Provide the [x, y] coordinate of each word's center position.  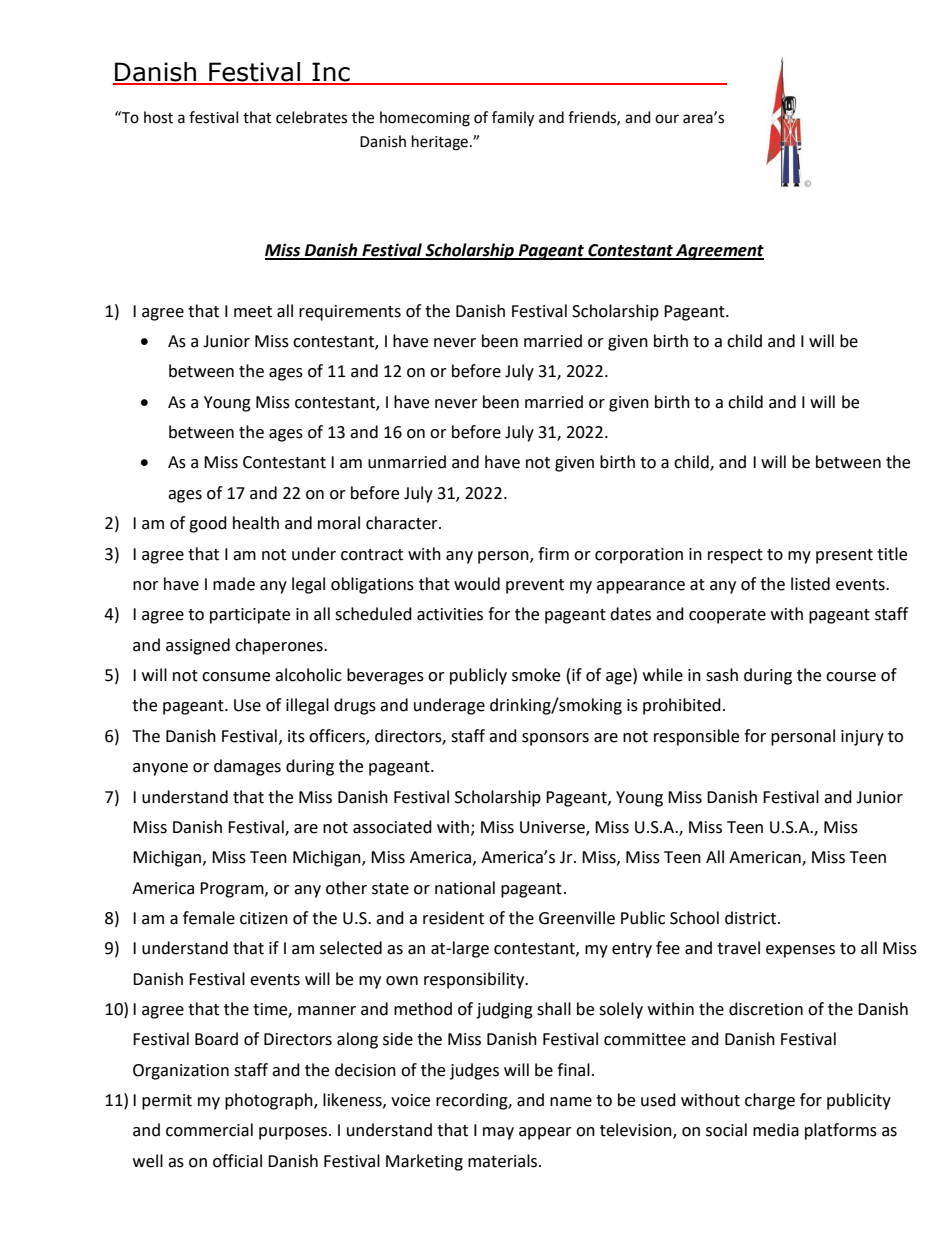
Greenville [577, 918]
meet [253, 312]
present [844, 556]
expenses [800, 951]
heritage [440, 143]
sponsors [555, 739]
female [209, 918]
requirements [350, 313]
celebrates [311, 117]
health [256, 523]
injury [862, 738]
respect [735, 556]
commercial [209, 1130]
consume [236, 677]
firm [553, 553]
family [513, 119]
